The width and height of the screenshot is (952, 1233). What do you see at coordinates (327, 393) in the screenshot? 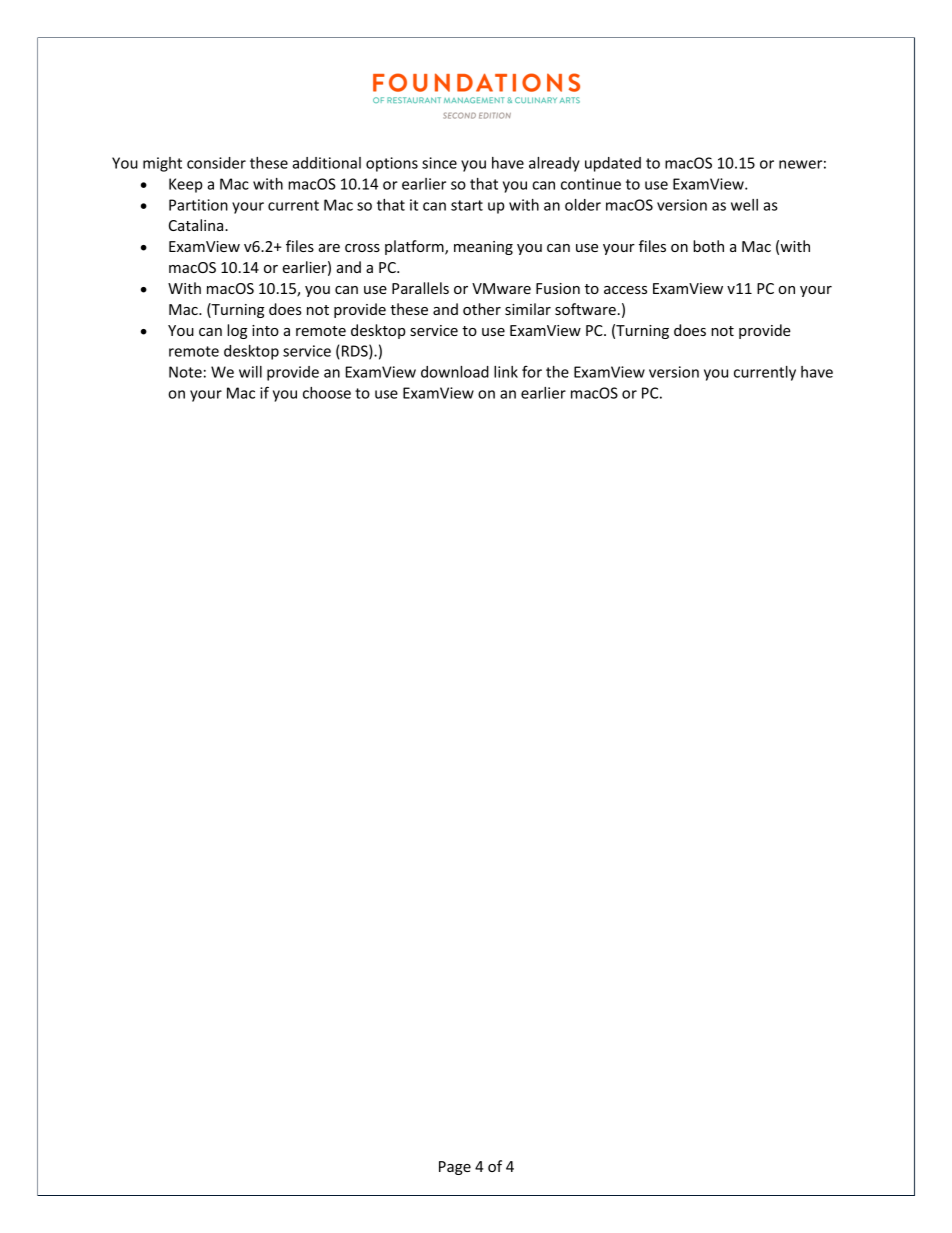
I see `choose` at bounding box center [327, 393].
